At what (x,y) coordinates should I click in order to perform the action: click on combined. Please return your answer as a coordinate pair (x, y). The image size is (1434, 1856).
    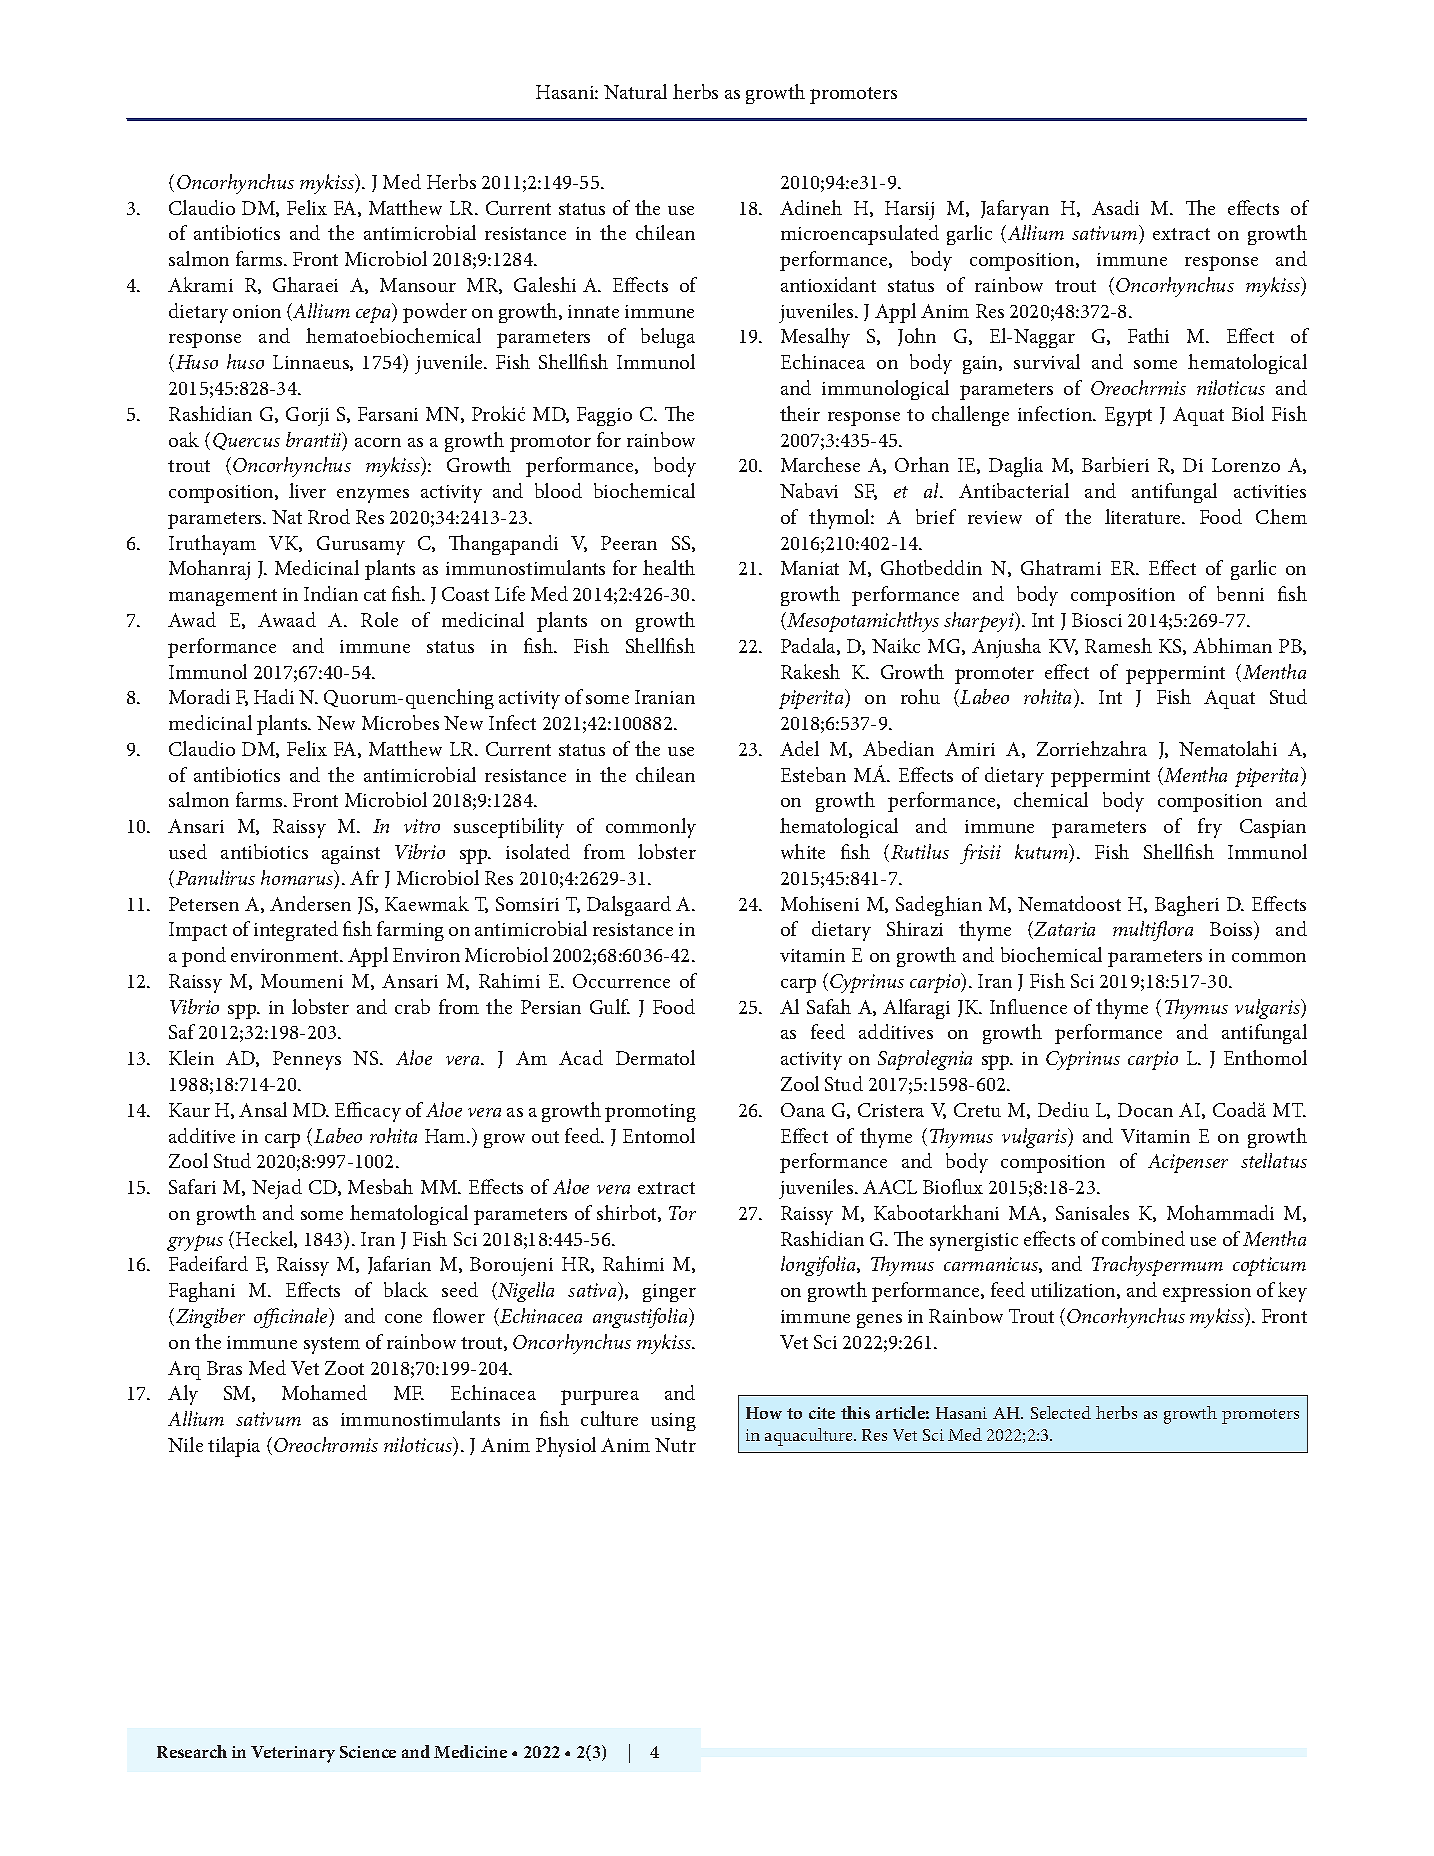
    Looking at the image, I should click on (1143, 1238).
